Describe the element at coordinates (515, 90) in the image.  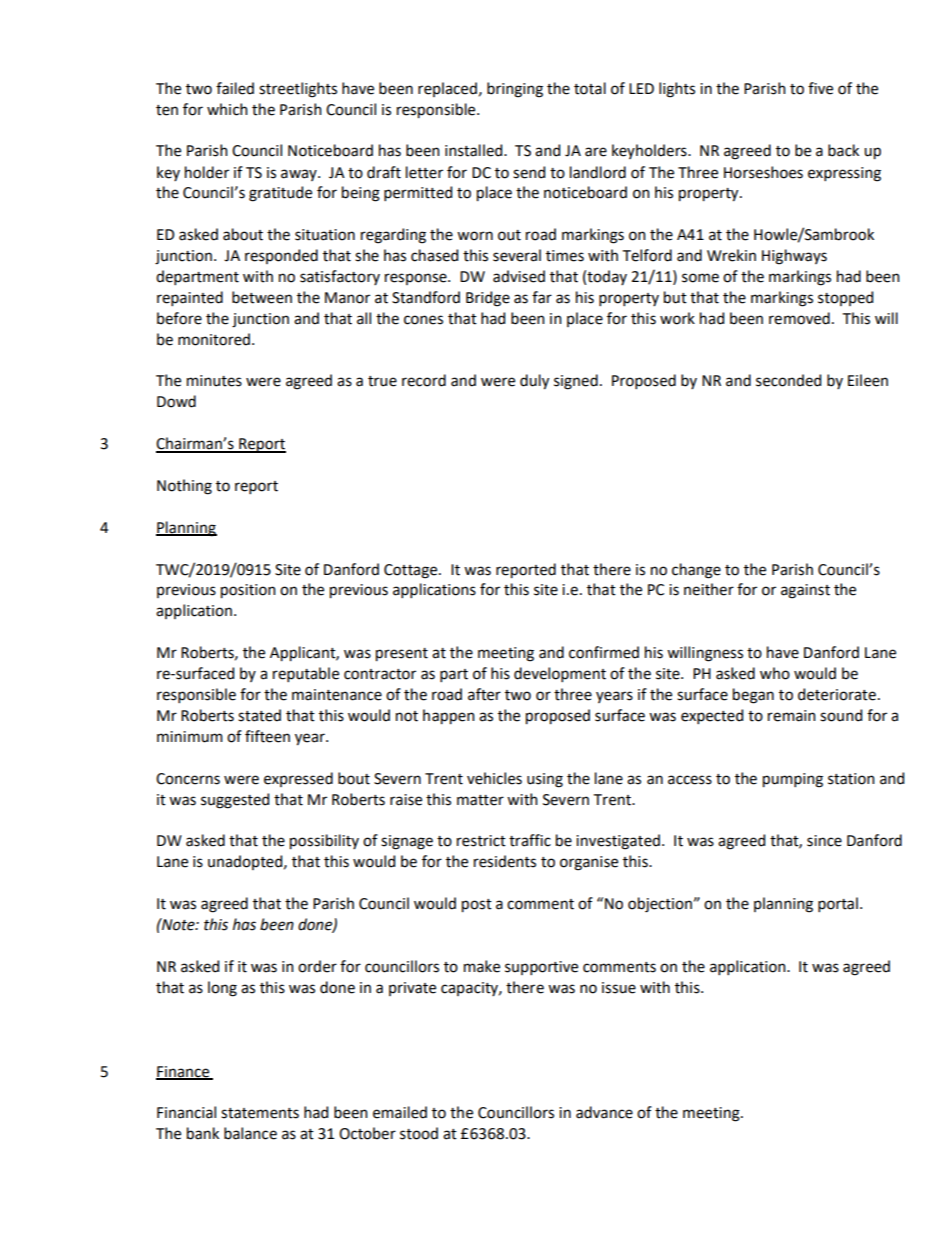
I see `bringing` at that location.
